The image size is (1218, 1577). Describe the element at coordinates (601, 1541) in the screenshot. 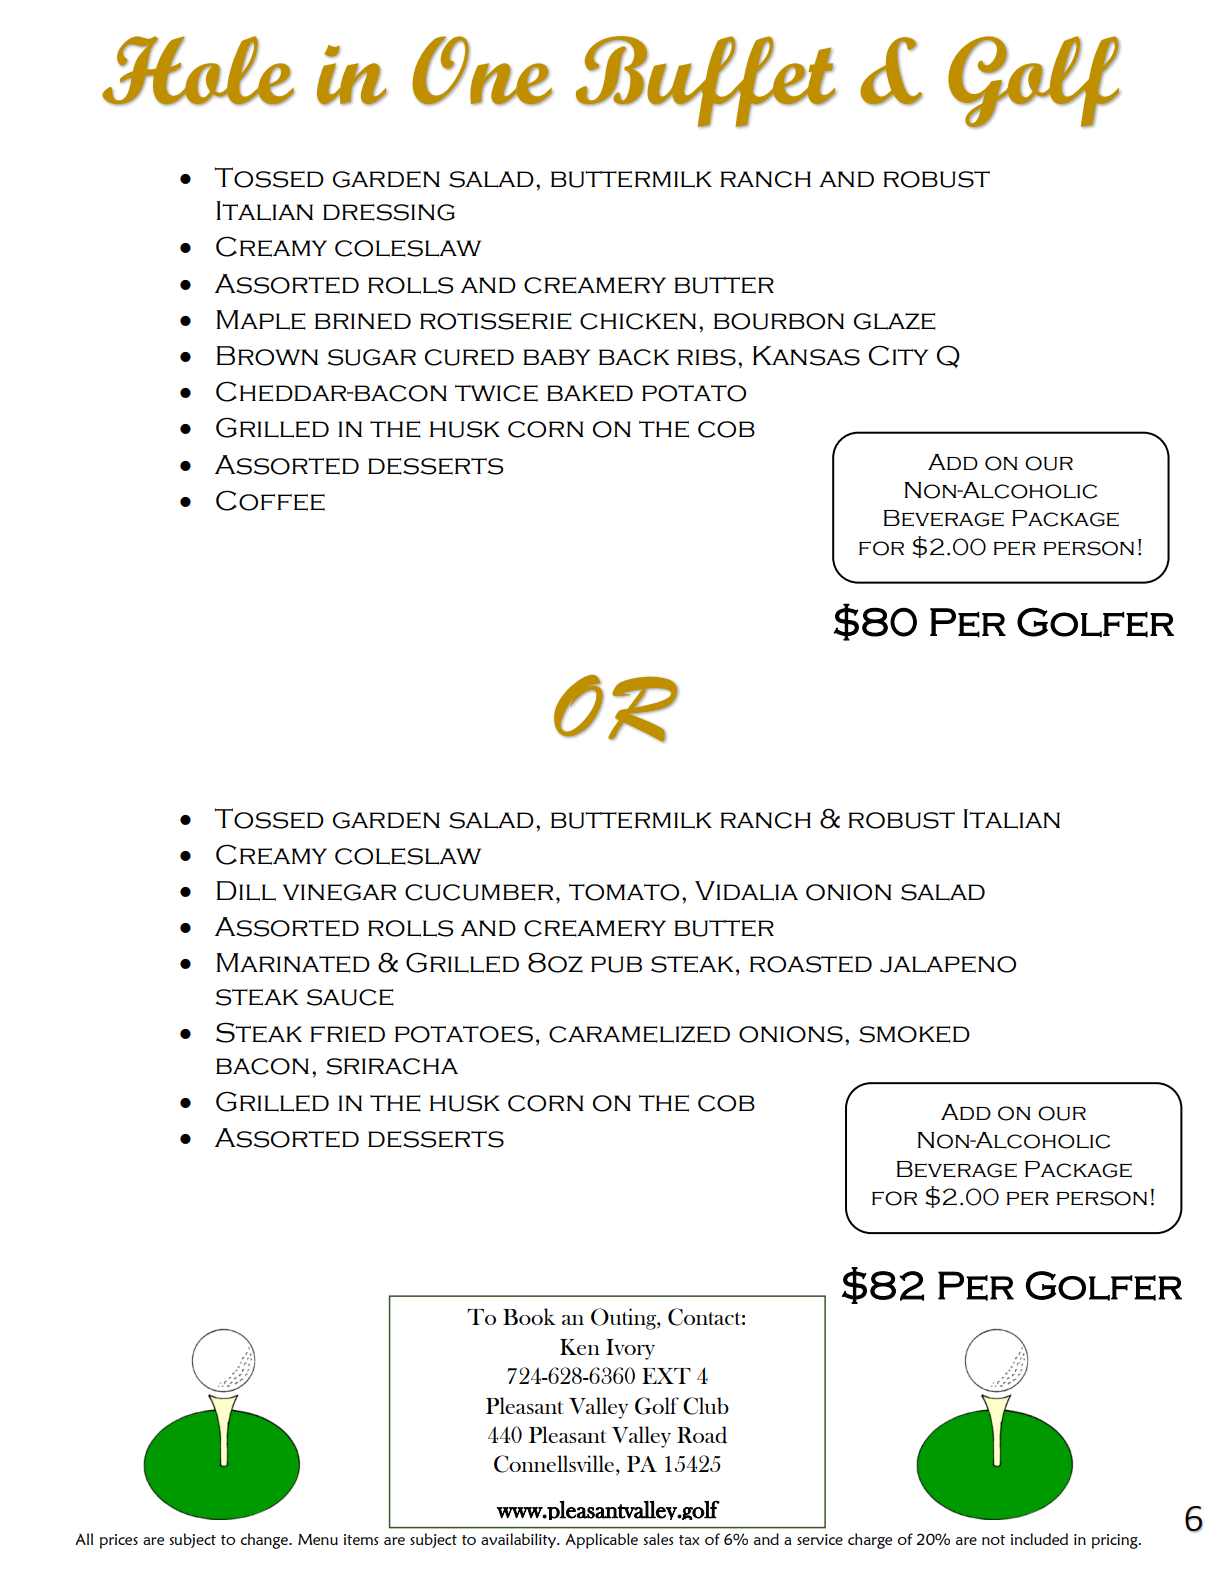

I see `Applicable` at that location.
